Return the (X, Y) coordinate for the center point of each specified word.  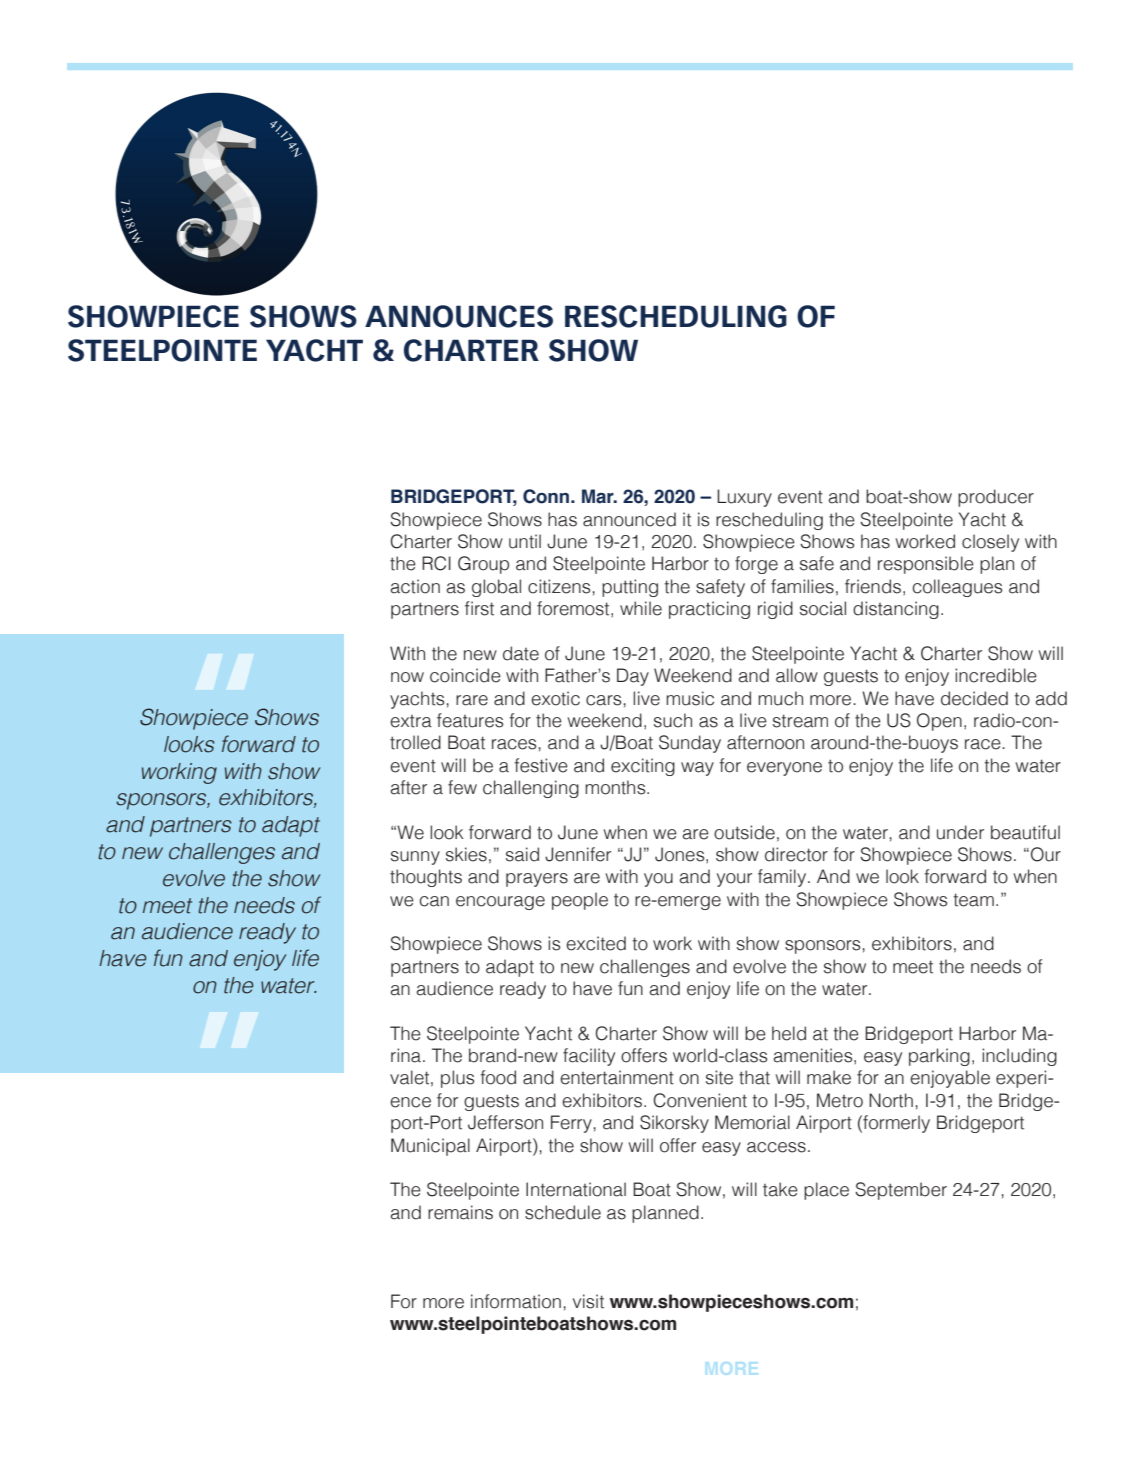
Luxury (744, 498)
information (516, 1301)
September (901, 1191)
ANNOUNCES (459, 316)
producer (996, 498)
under (960, 832)
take (780, 1189)
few (462, 787)
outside (744, 832)
